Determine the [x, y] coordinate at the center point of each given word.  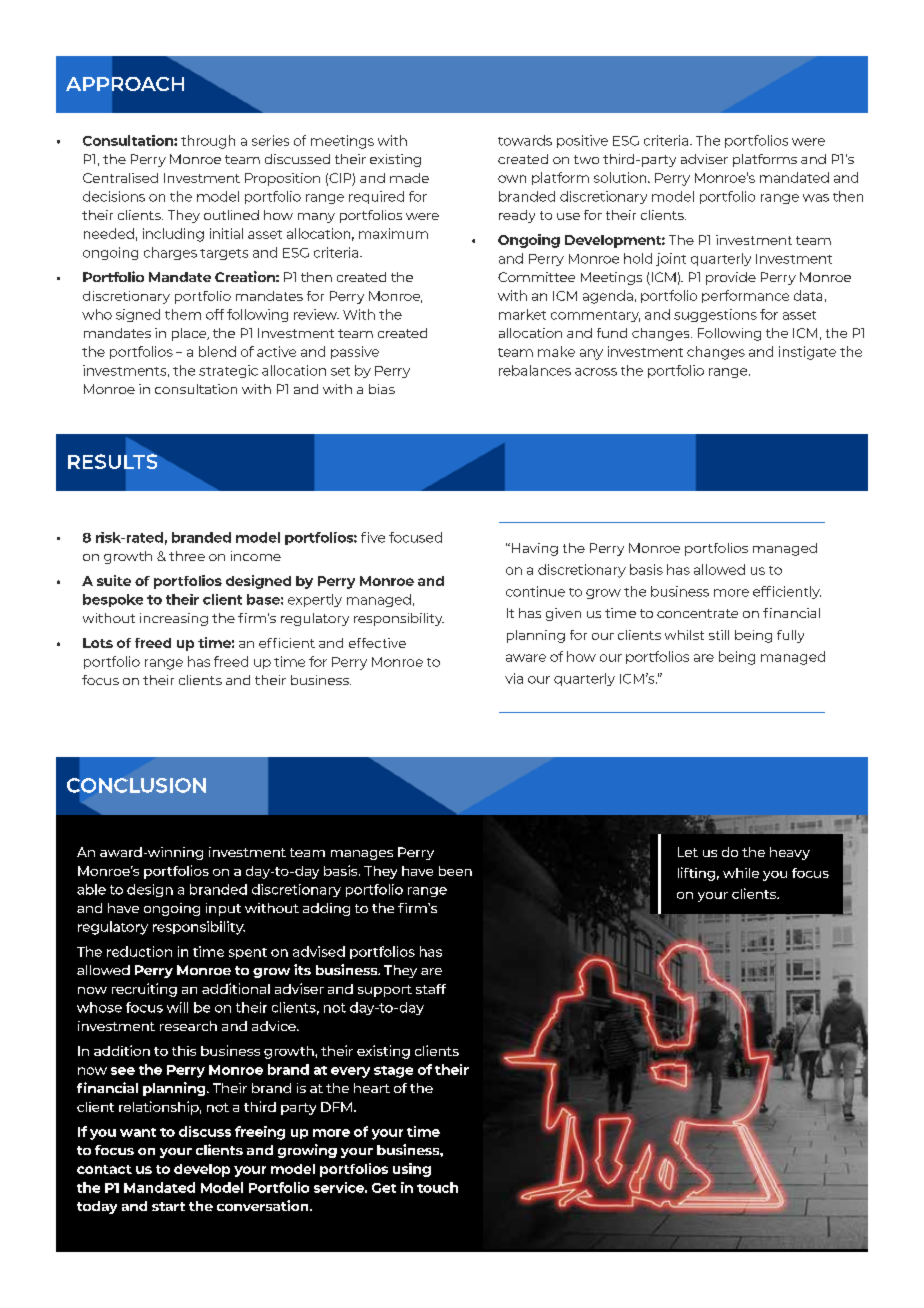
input [223, 909]
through [208, 142]
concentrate [697, 613]
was [816, 198]
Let [688, 852]
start [168, 1206]
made [409, 178]
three [187, 556]
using [412, 1170]
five [373, 537]
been [455, 871]
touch [437, 1187]
